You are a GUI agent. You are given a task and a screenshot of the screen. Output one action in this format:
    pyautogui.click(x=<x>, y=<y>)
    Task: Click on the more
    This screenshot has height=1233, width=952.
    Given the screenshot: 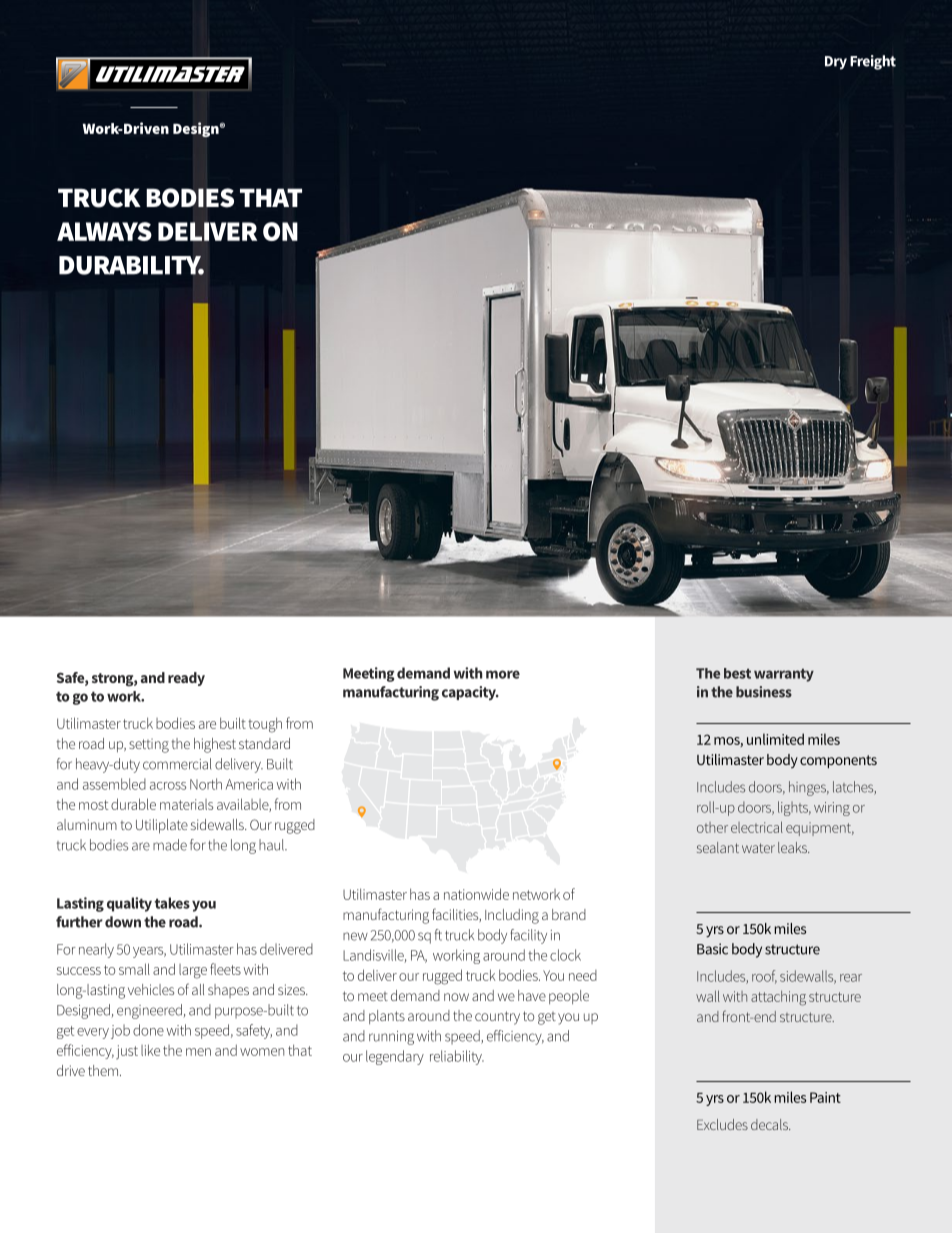 What is the action you would take?
    pyautogui.click(x=503, y=674)
